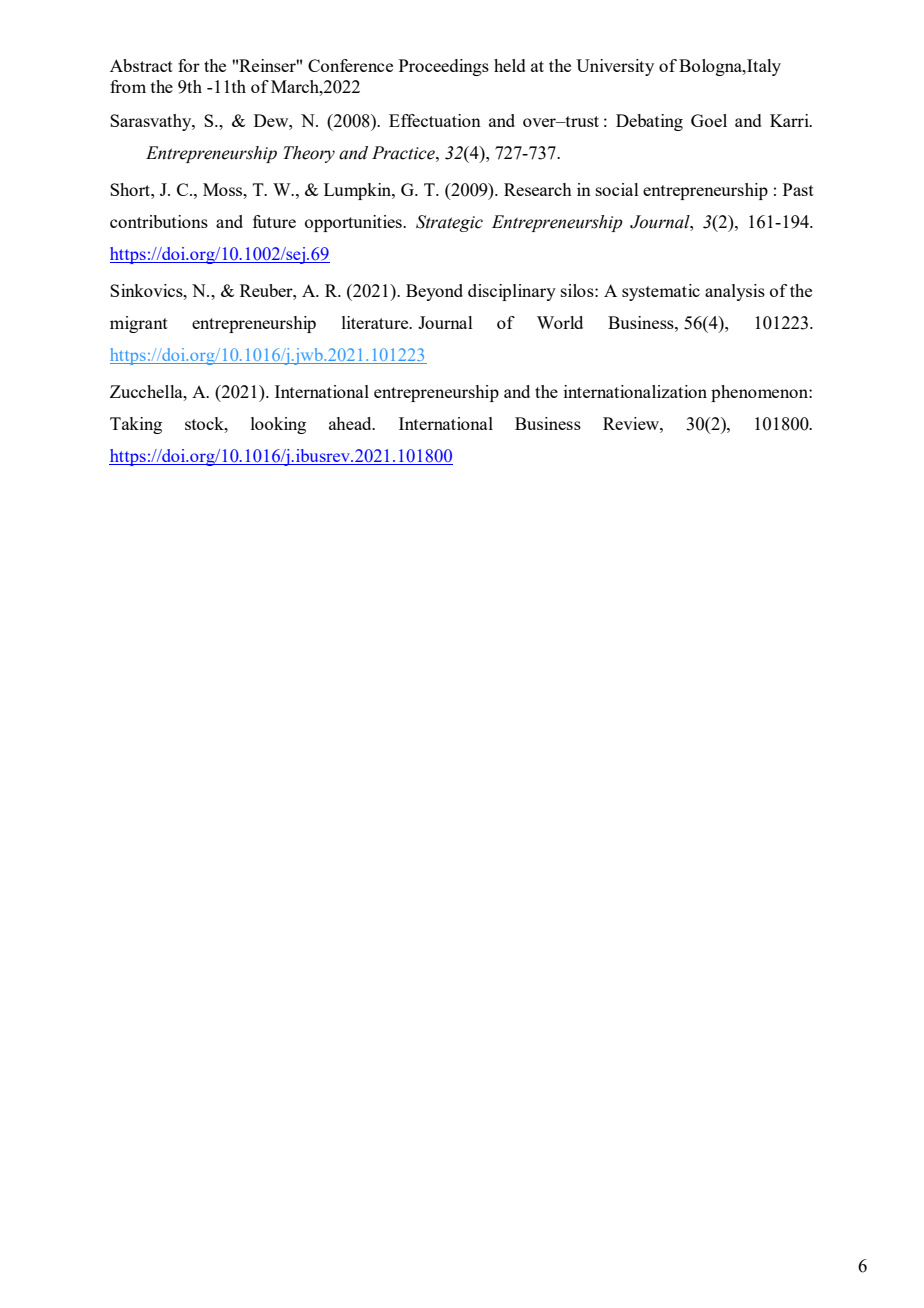 This screenshot has width=924, height=1308. I want to click on contributions, so click(159, 221).
